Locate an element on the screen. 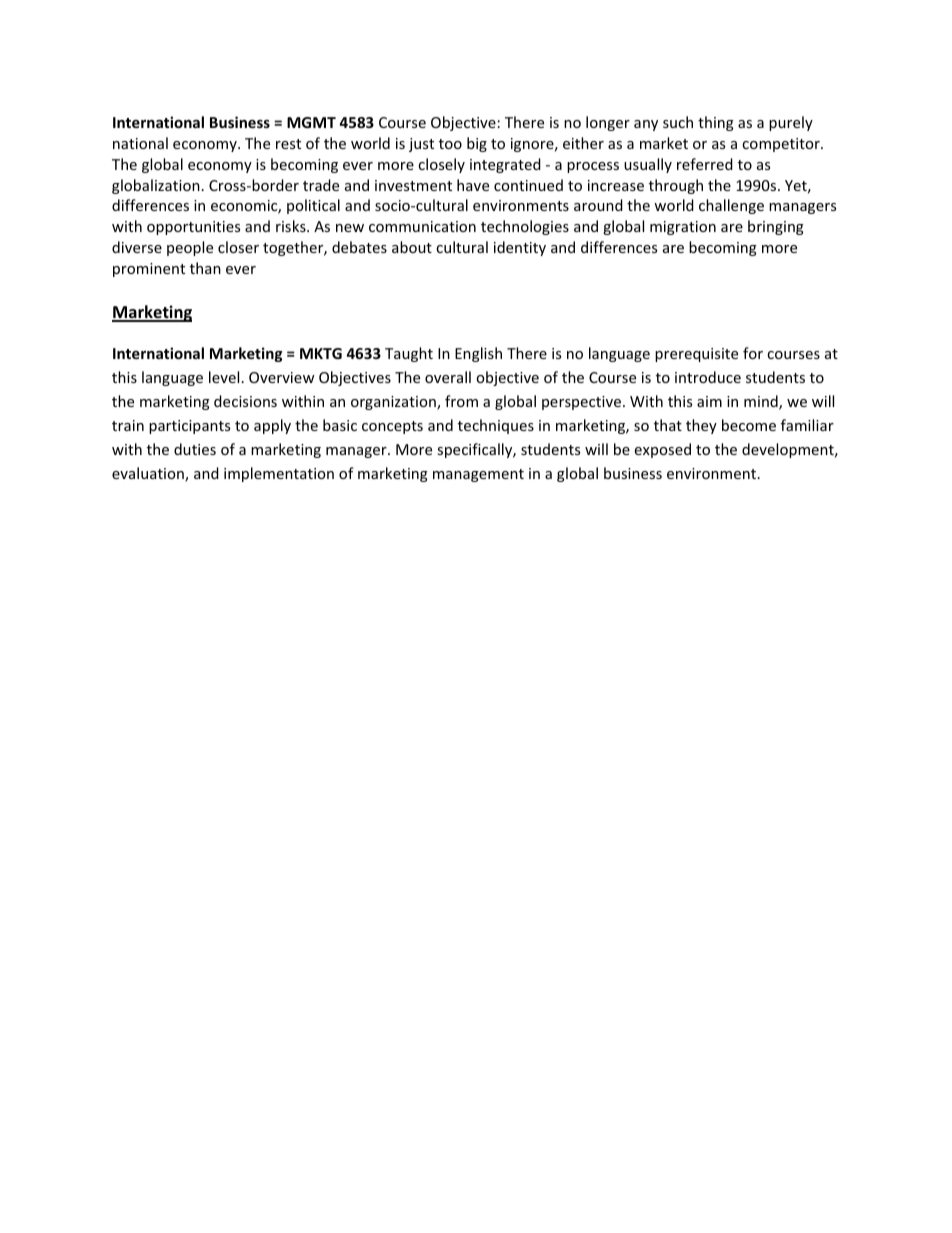 Image resolution: width=952 pixels, height=1233 pixels. big is located at coordinates (477, 144).
